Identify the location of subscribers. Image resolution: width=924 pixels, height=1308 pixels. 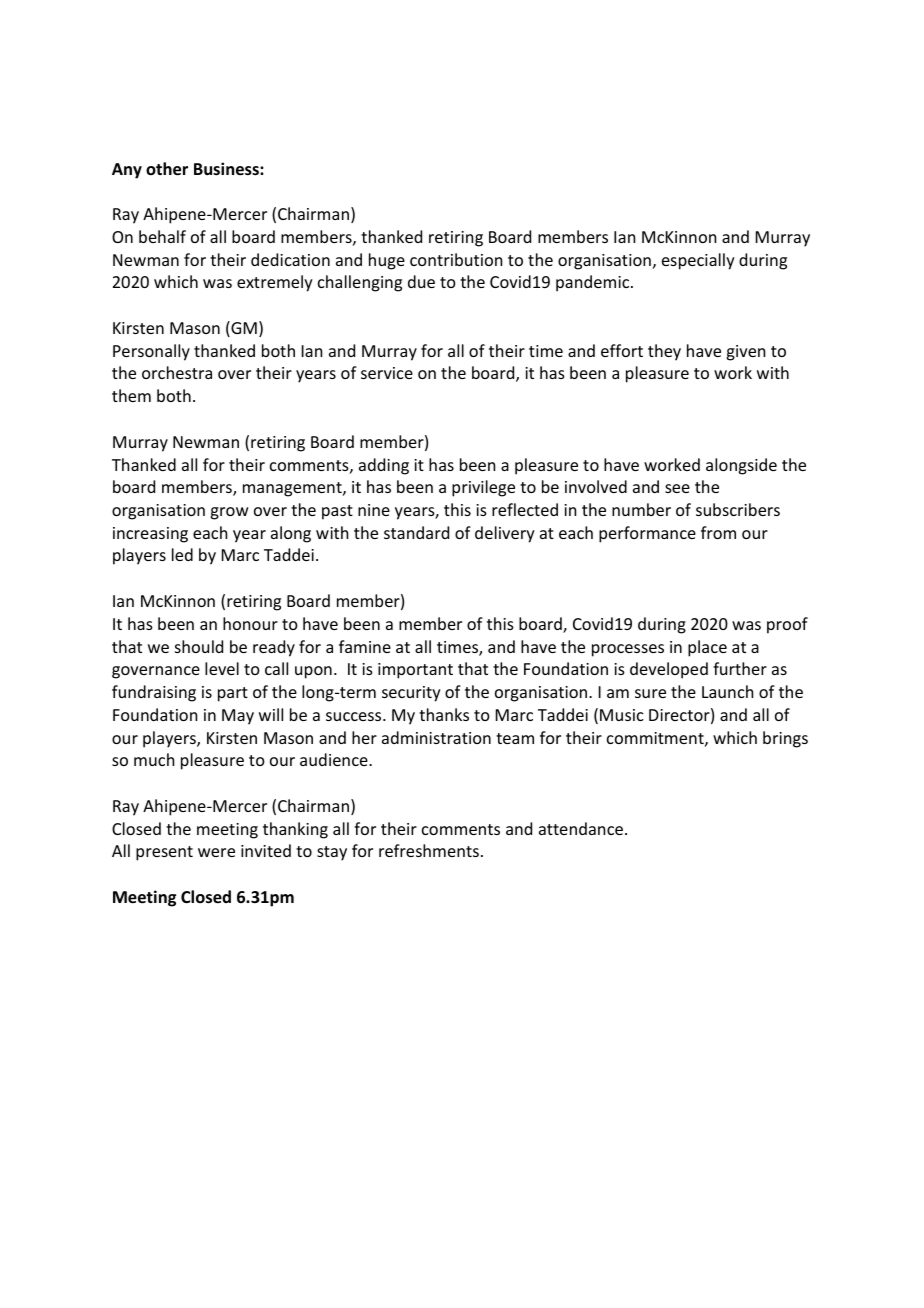
(738, 509).
